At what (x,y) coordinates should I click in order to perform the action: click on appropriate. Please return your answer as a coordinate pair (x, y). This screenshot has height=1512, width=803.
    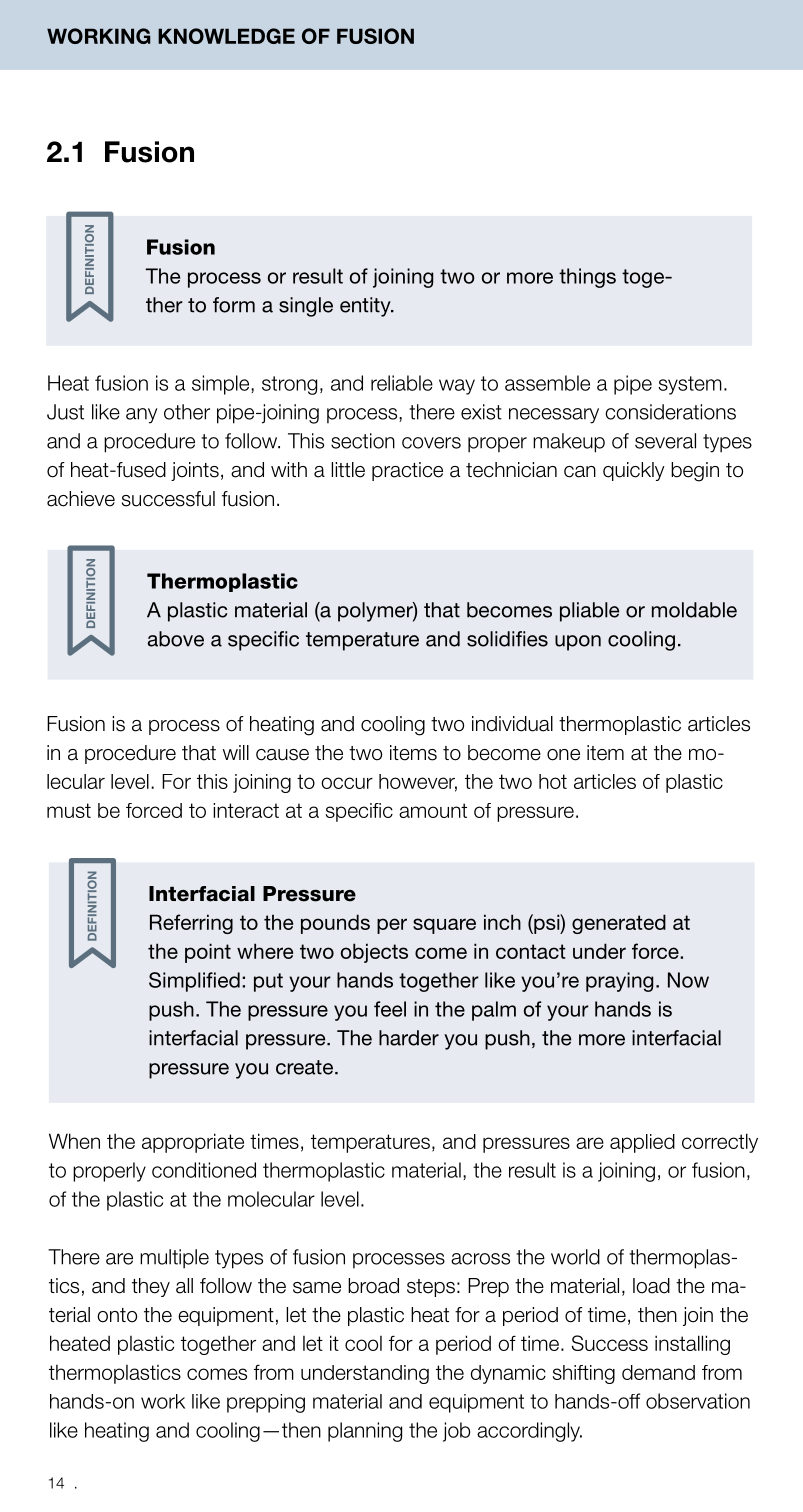
    Looking at the image, I should click on (193, 1143).
